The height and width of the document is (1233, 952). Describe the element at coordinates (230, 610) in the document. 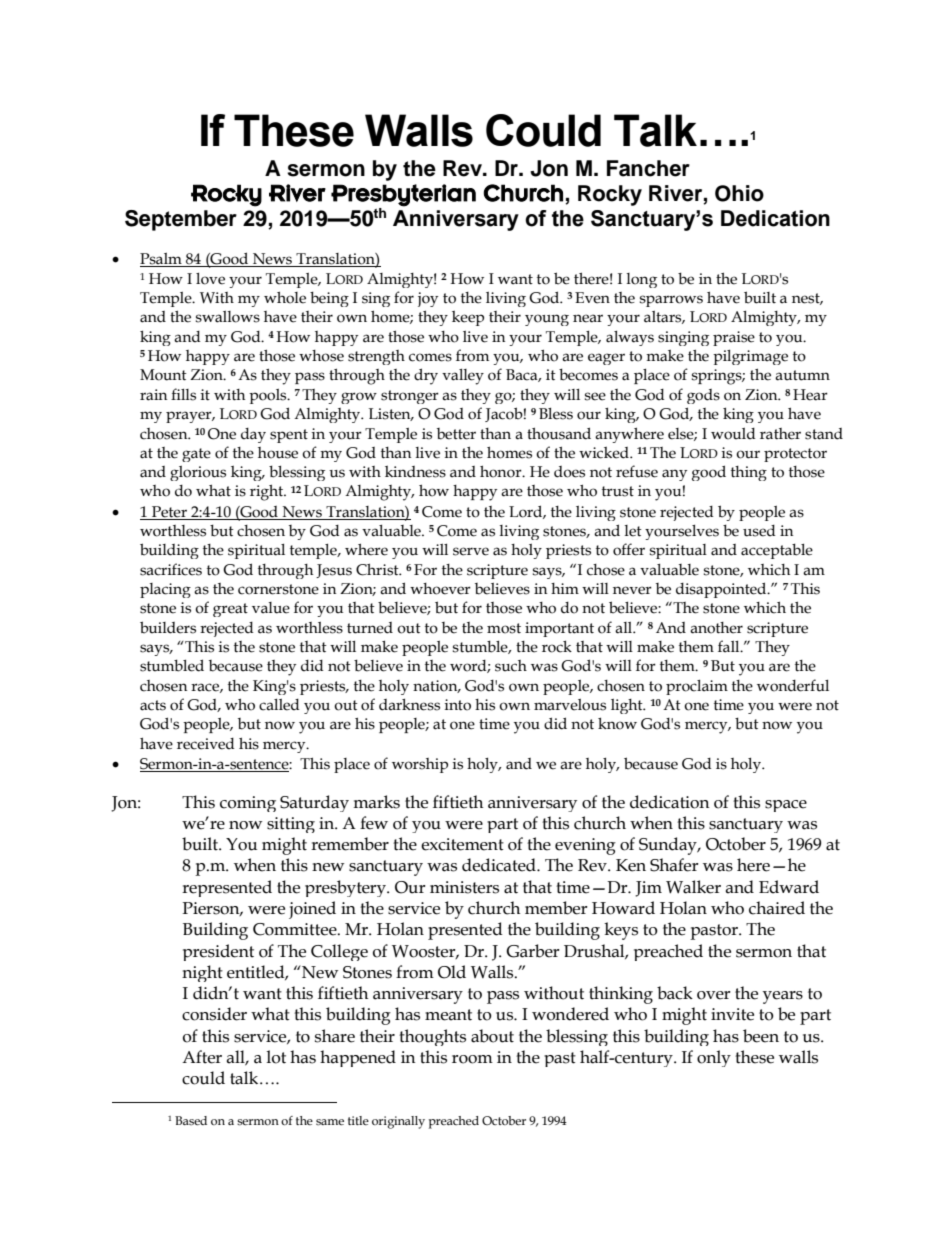

I see `great` at that location.
